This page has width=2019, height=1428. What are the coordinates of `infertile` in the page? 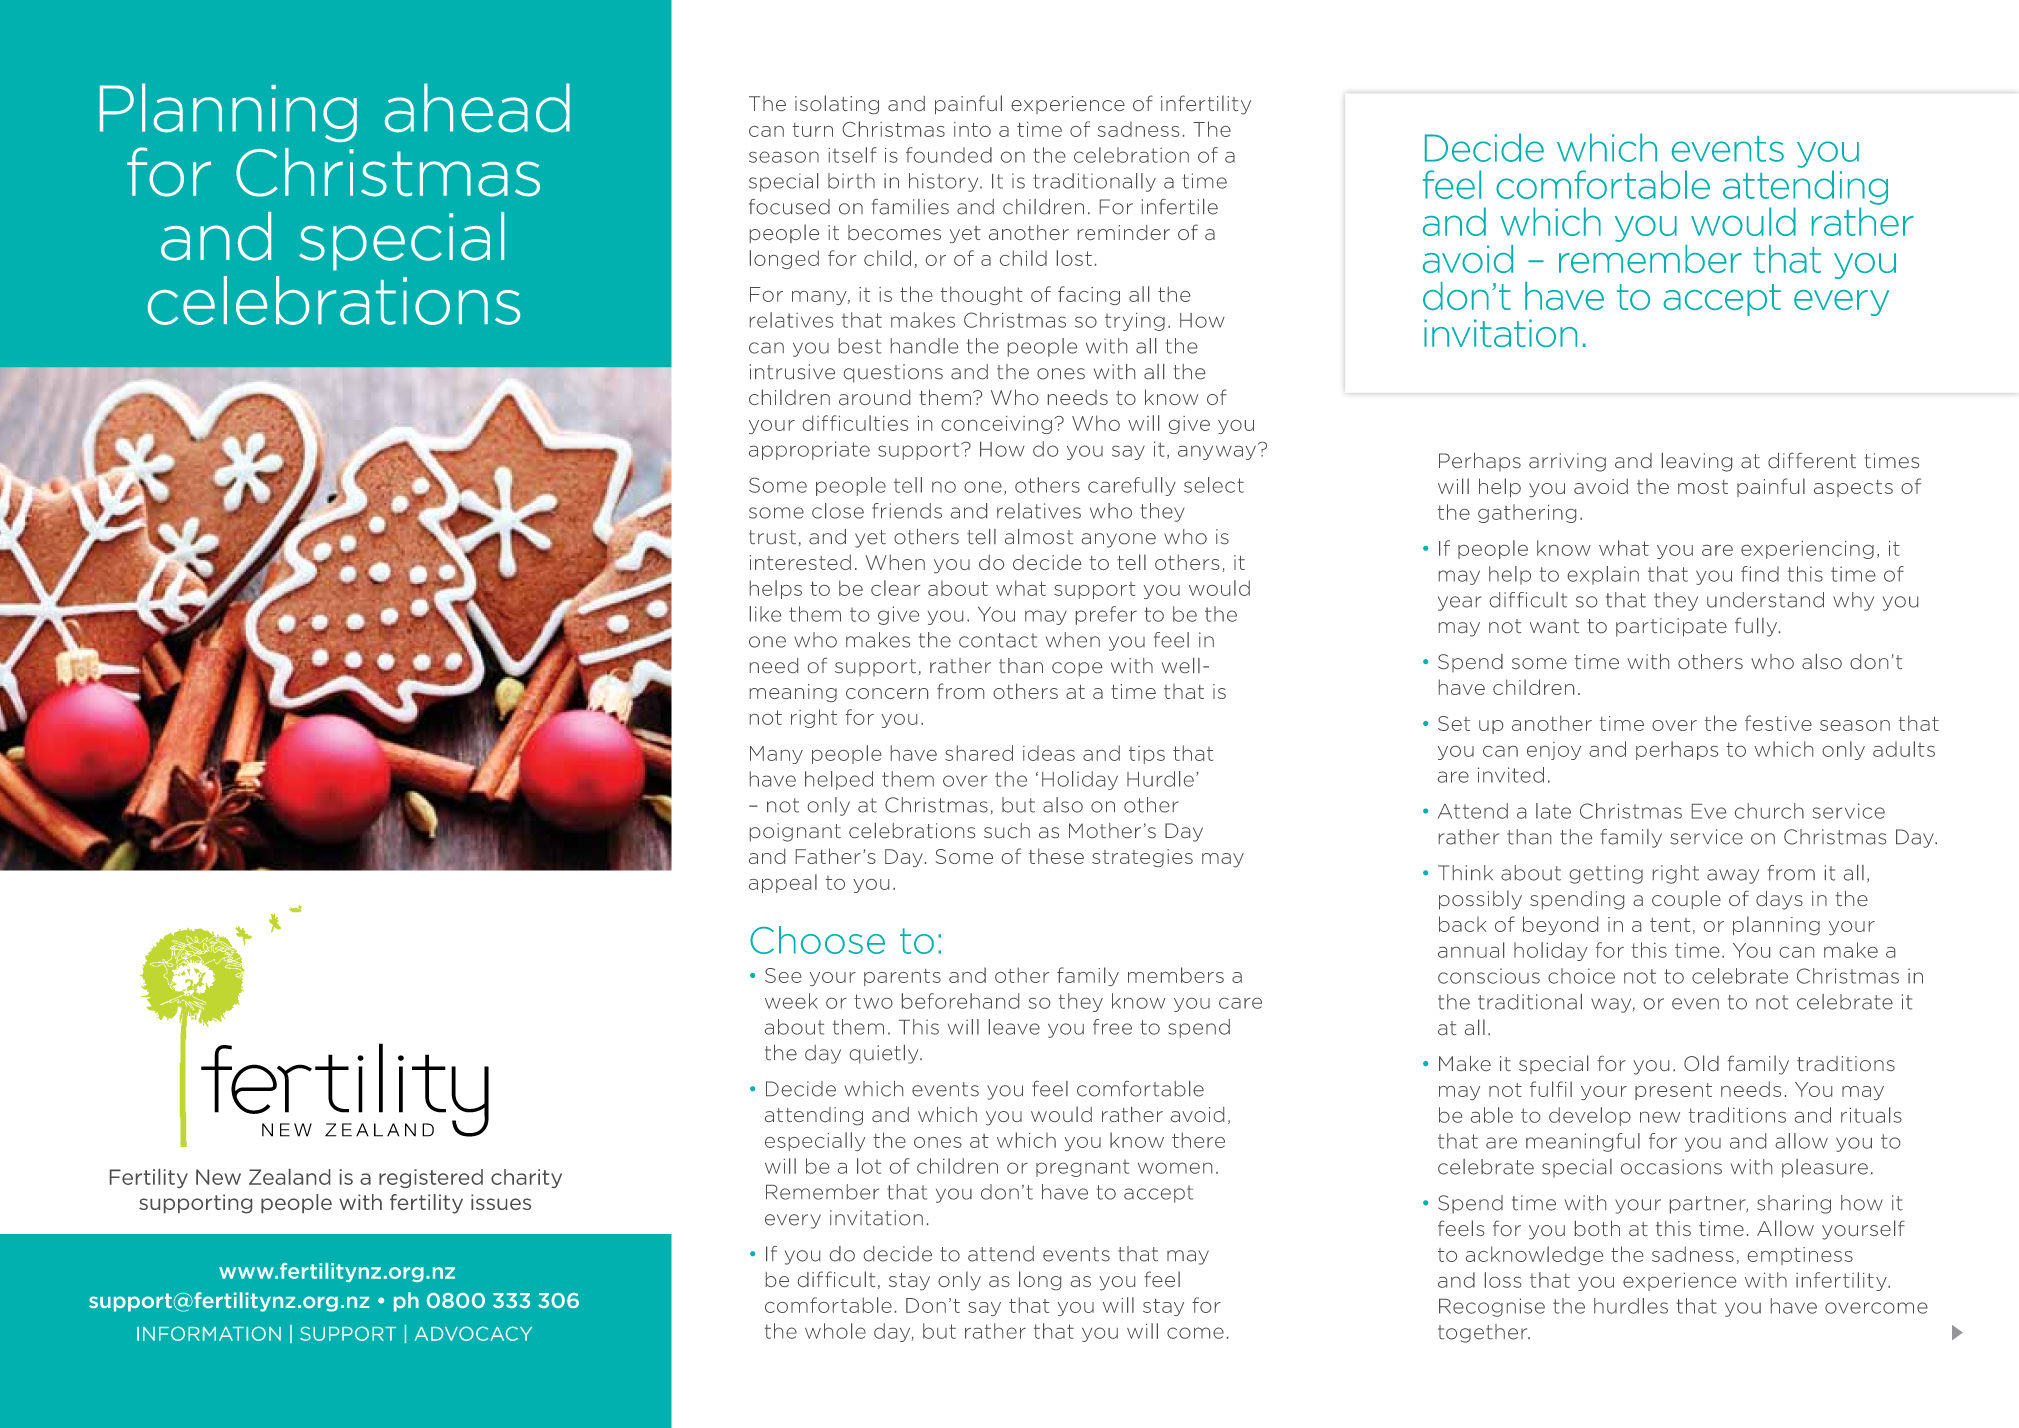 It's located at (1180, 207).
